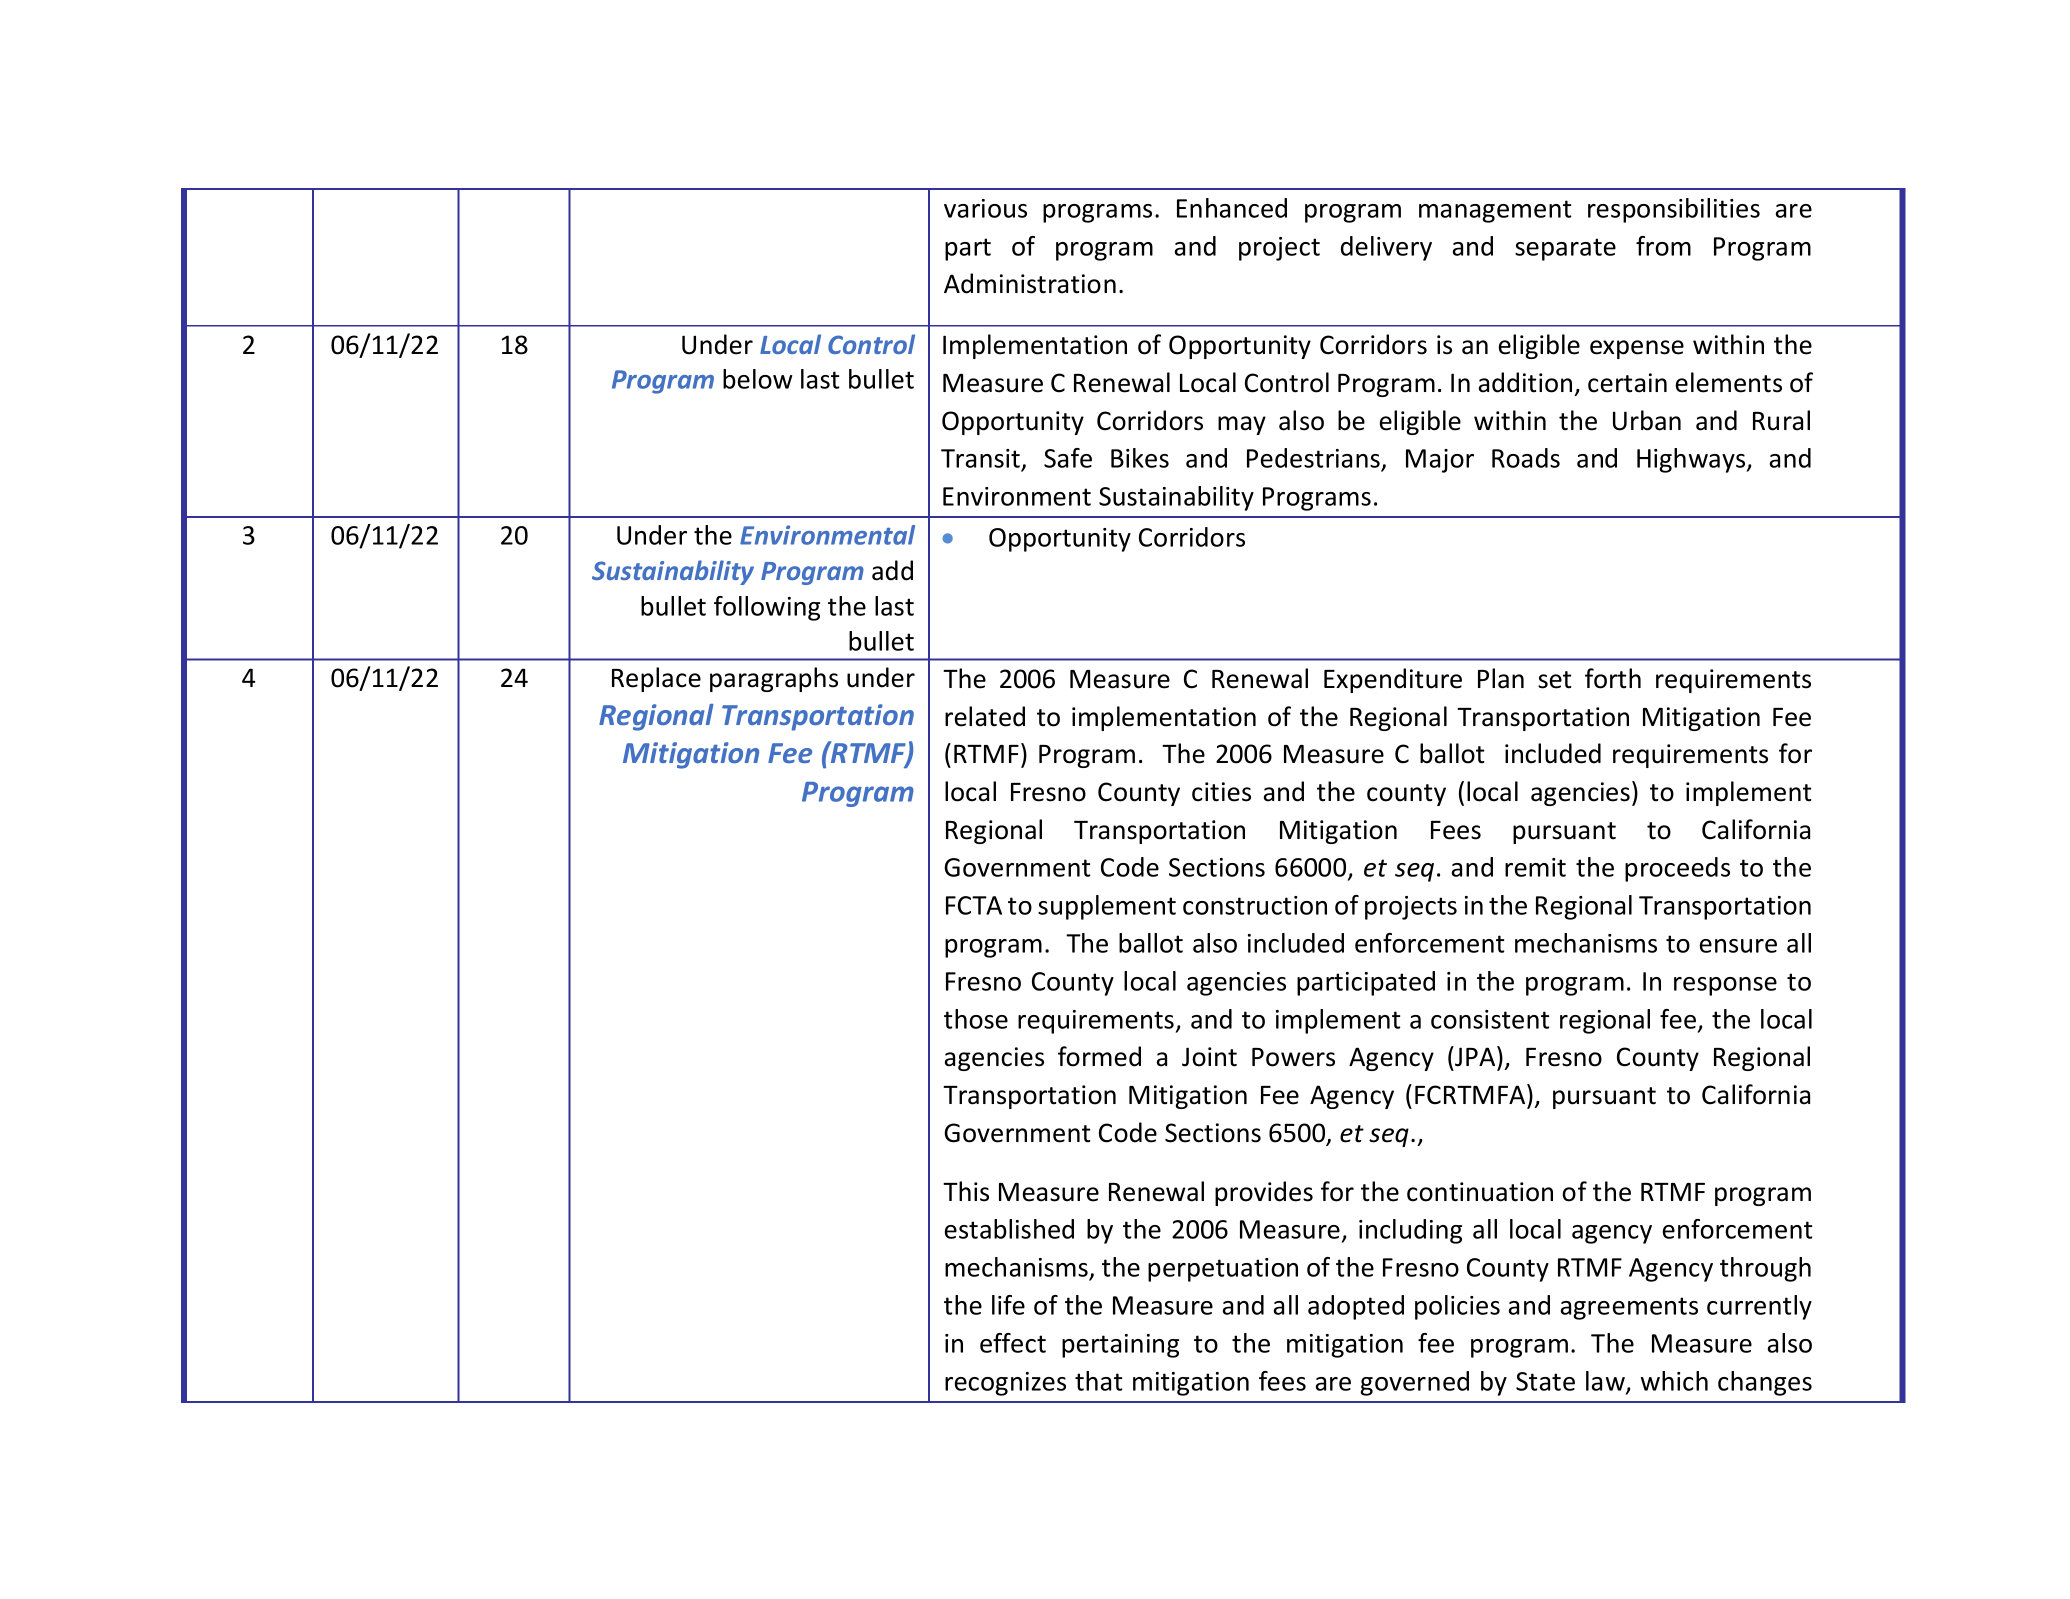 The width and height of the document is (2070, 1599). I want to click on cities, so click(1221, 792).
